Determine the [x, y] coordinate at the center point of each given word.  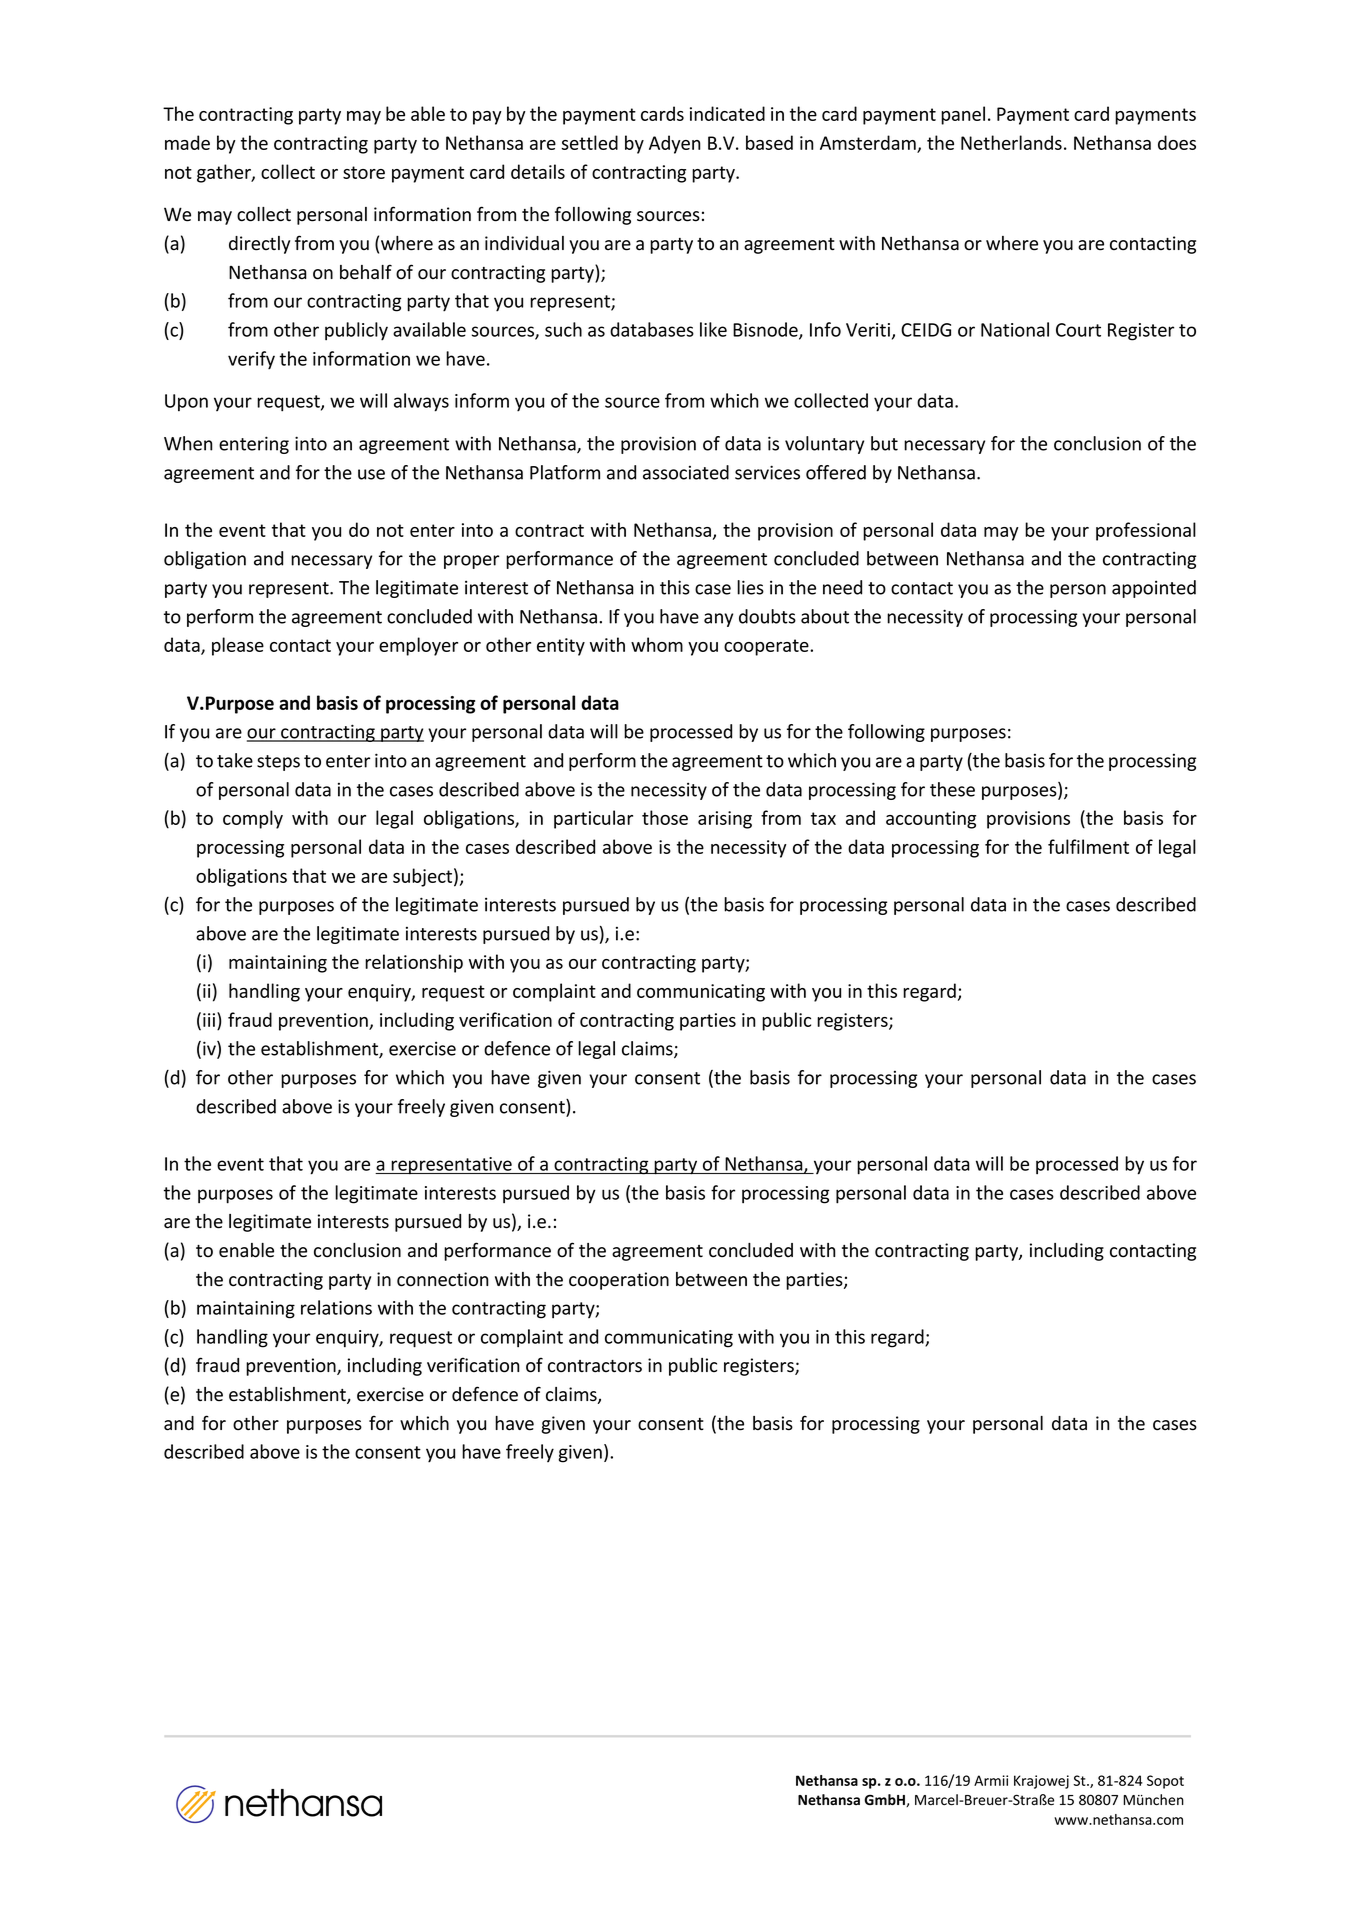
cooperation [619, 1281]
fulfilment [1088, 846]
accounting [931, 820]
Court [1078, 330]
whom [657, 644]
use [371, 474]
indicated [727, 113]
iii [209, 1020]
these [952, 789]
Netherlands [1011, 142]
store [364, 172]
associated [686, 472]
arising [725, 820]
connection [442, 1279]
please [238, 646]
